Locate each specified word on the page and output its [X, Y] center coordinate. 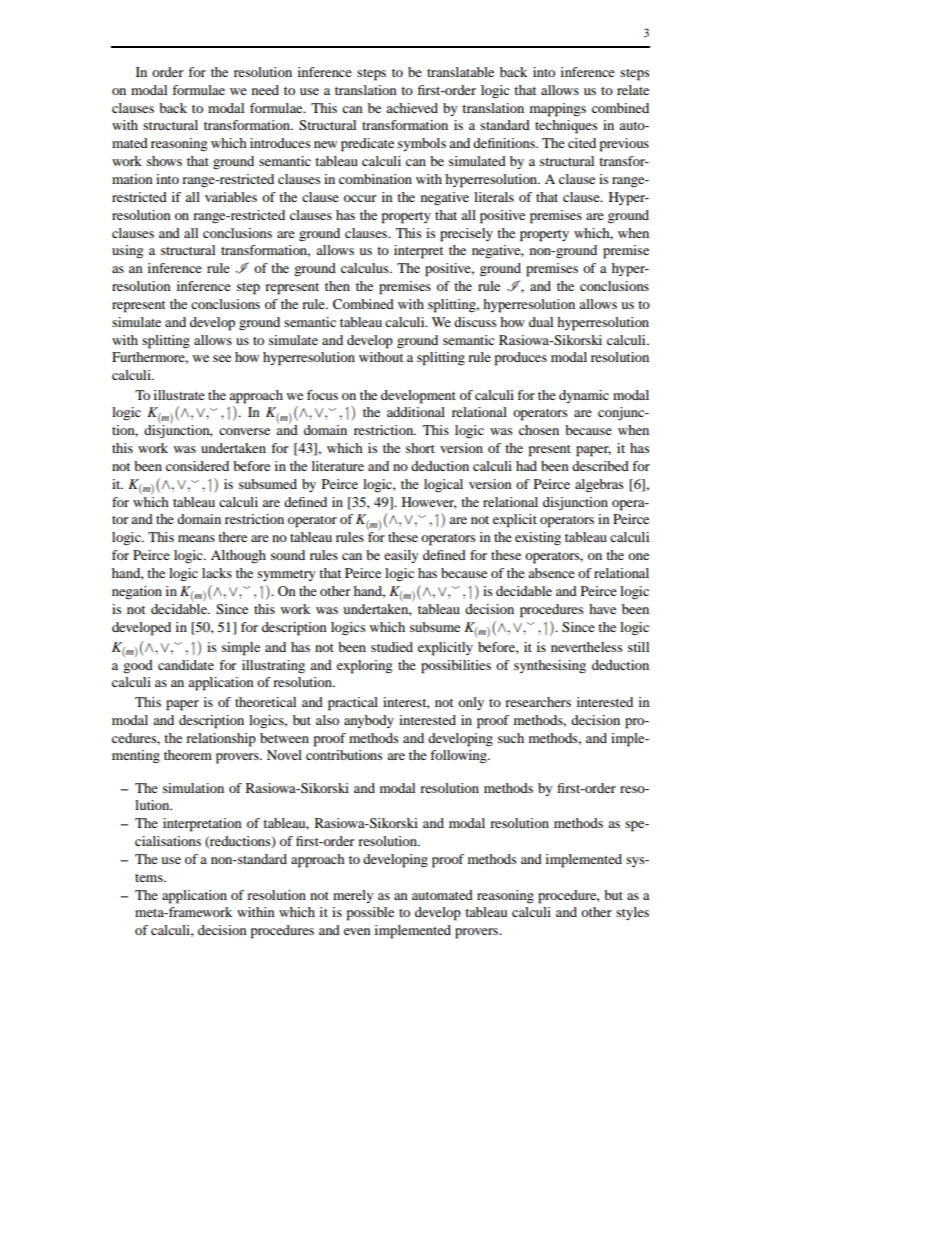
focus [322, 395]
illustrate [179, 395]
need [265, 90]
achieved [412, 108]
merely [353, 896]
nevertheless [587, 647]
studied [392, 647]
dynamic [584, 396]
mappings [558, 110]
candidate [186, 665]
